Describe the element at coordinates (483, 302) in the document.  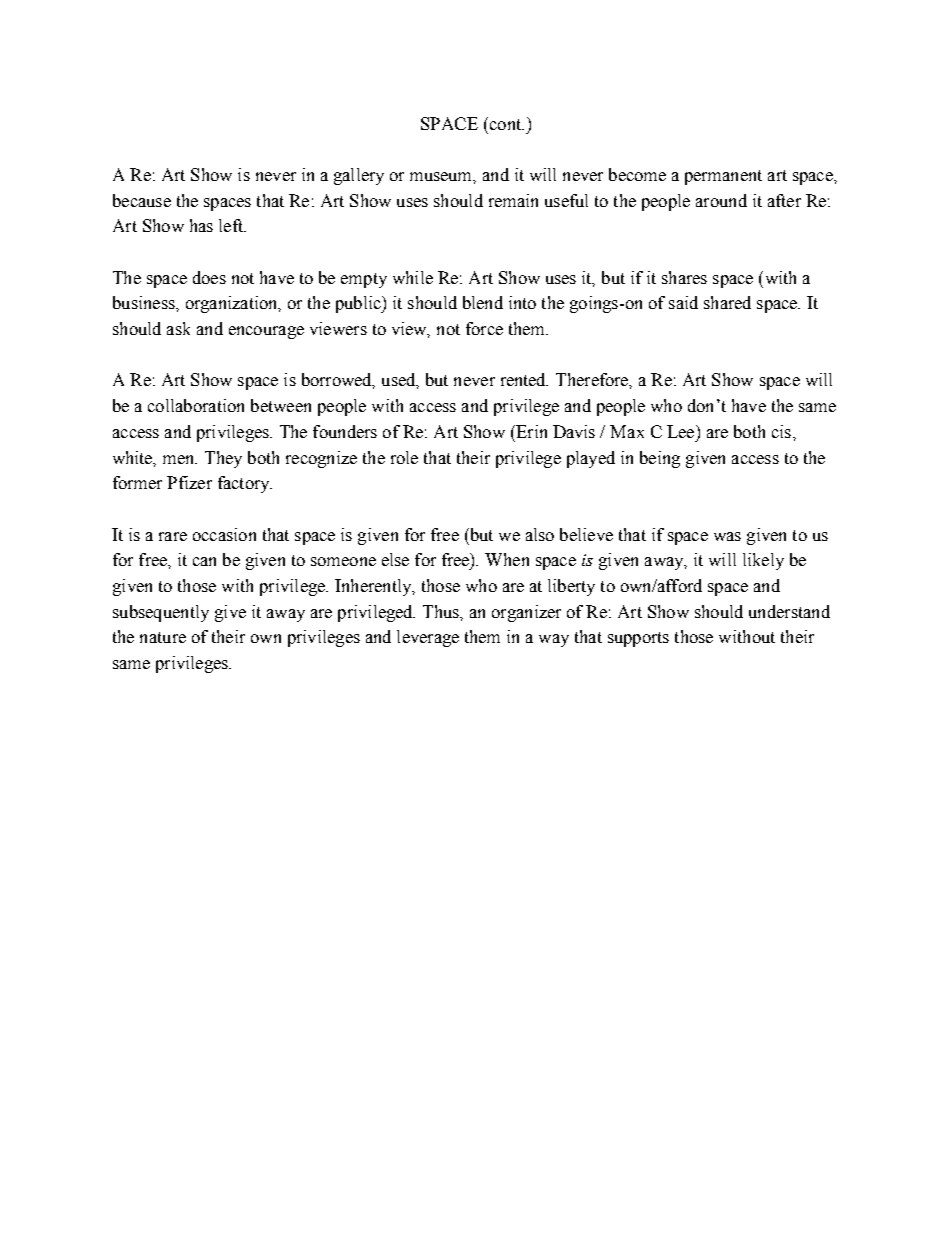
I see `blend` at that location.
